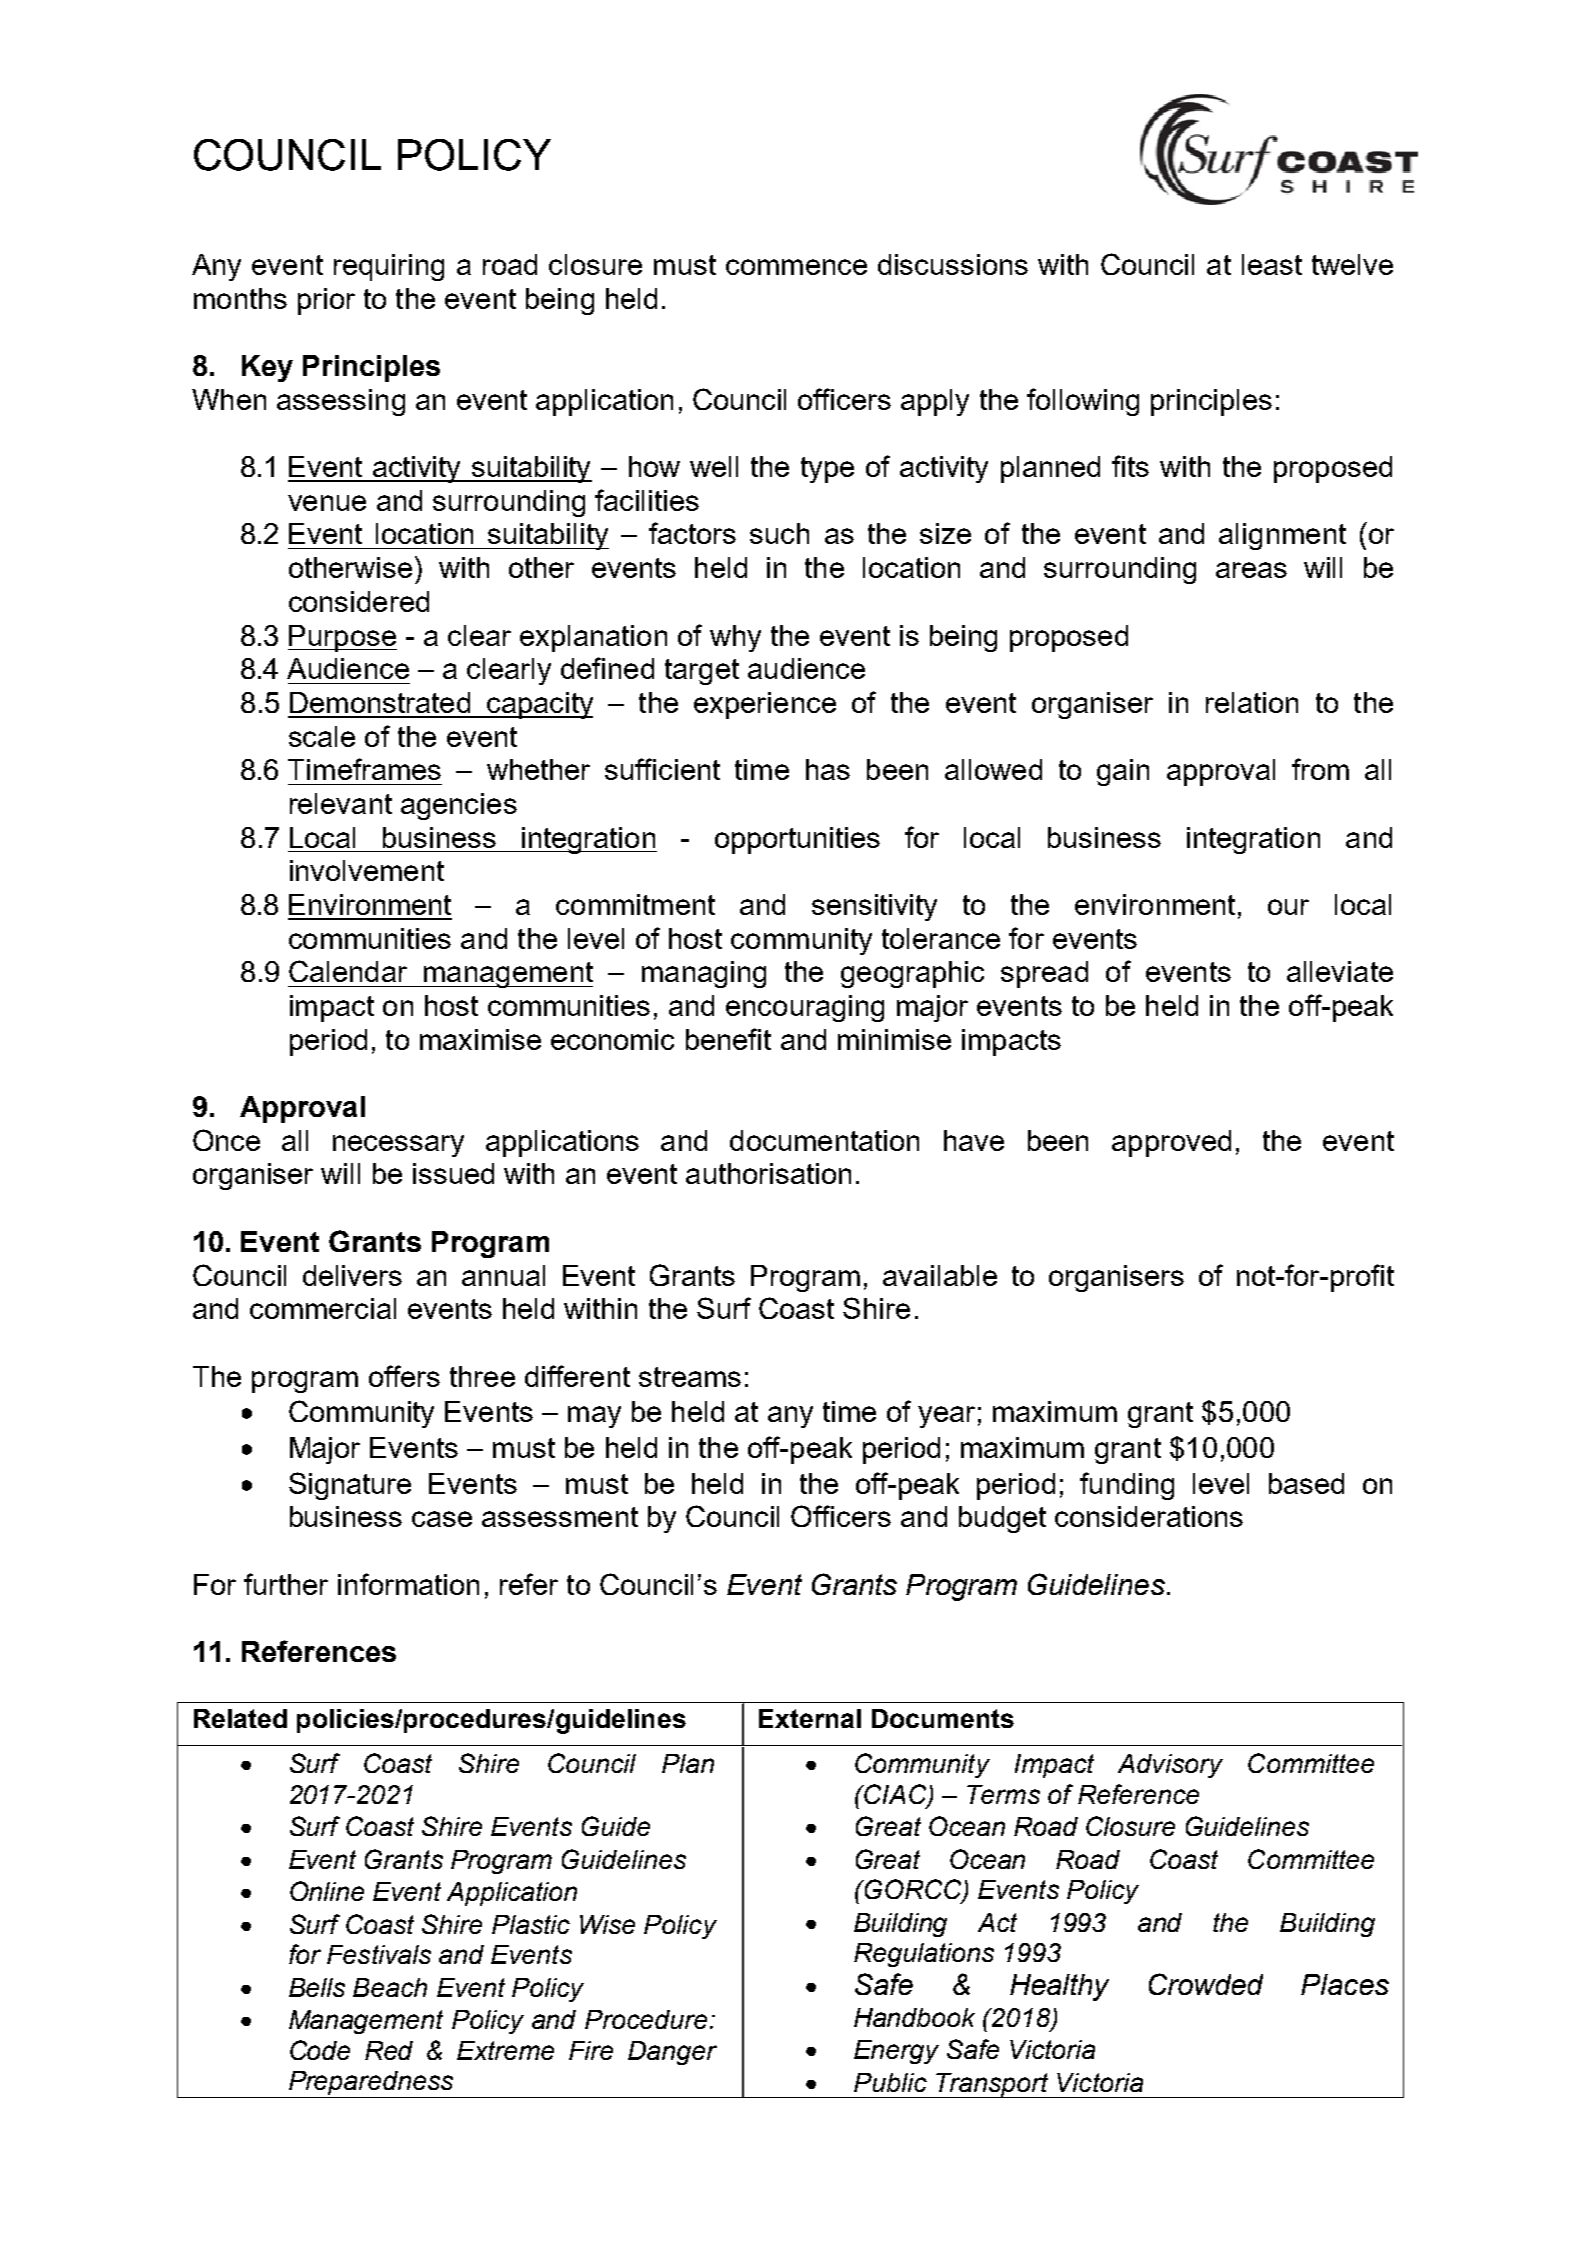 The image size is (1586, 2242). Describe the element at coordinates (796, 267) in the screenshot. I see `commence` at that location.
